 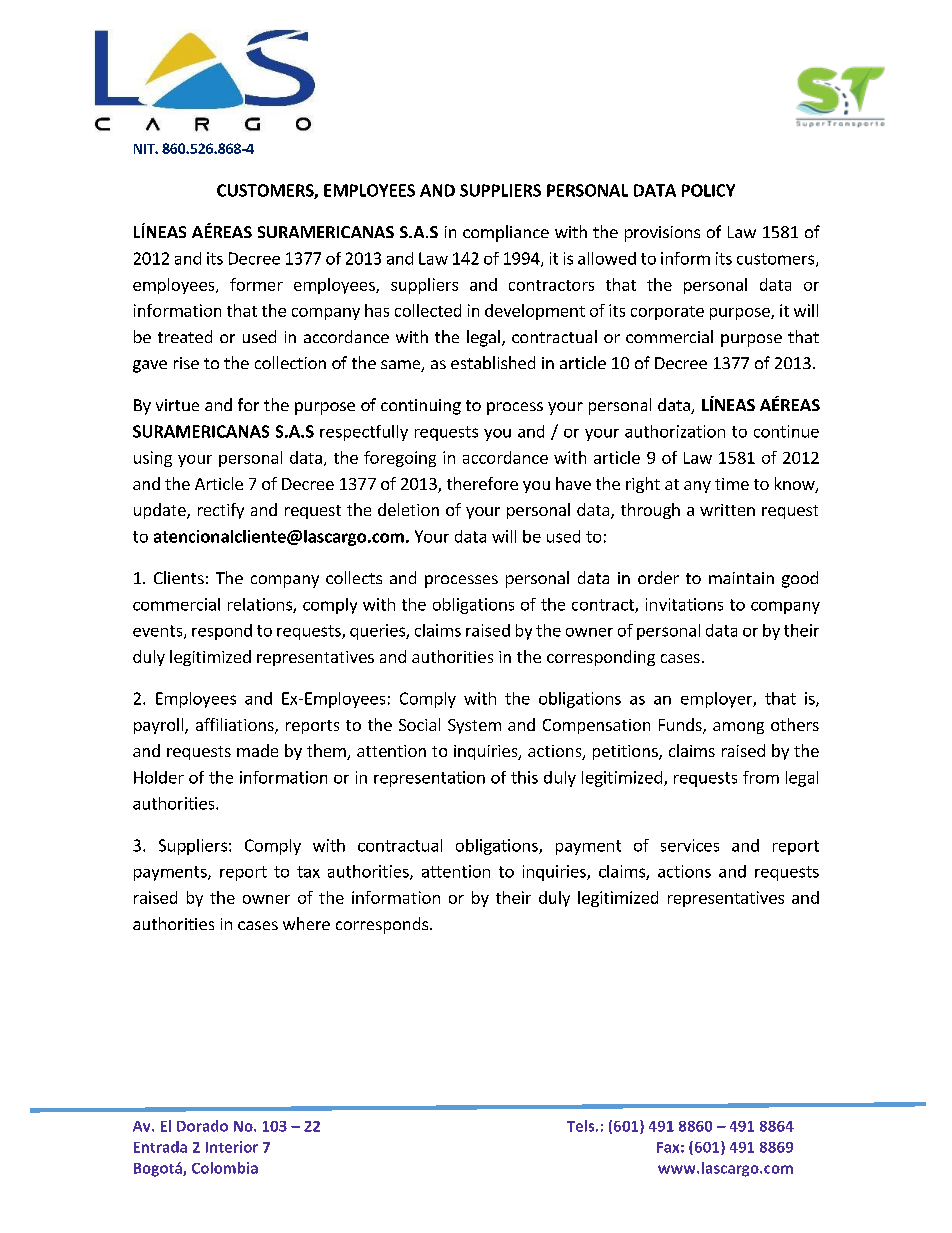 I want to click on written, so click(x=727, y=510).
